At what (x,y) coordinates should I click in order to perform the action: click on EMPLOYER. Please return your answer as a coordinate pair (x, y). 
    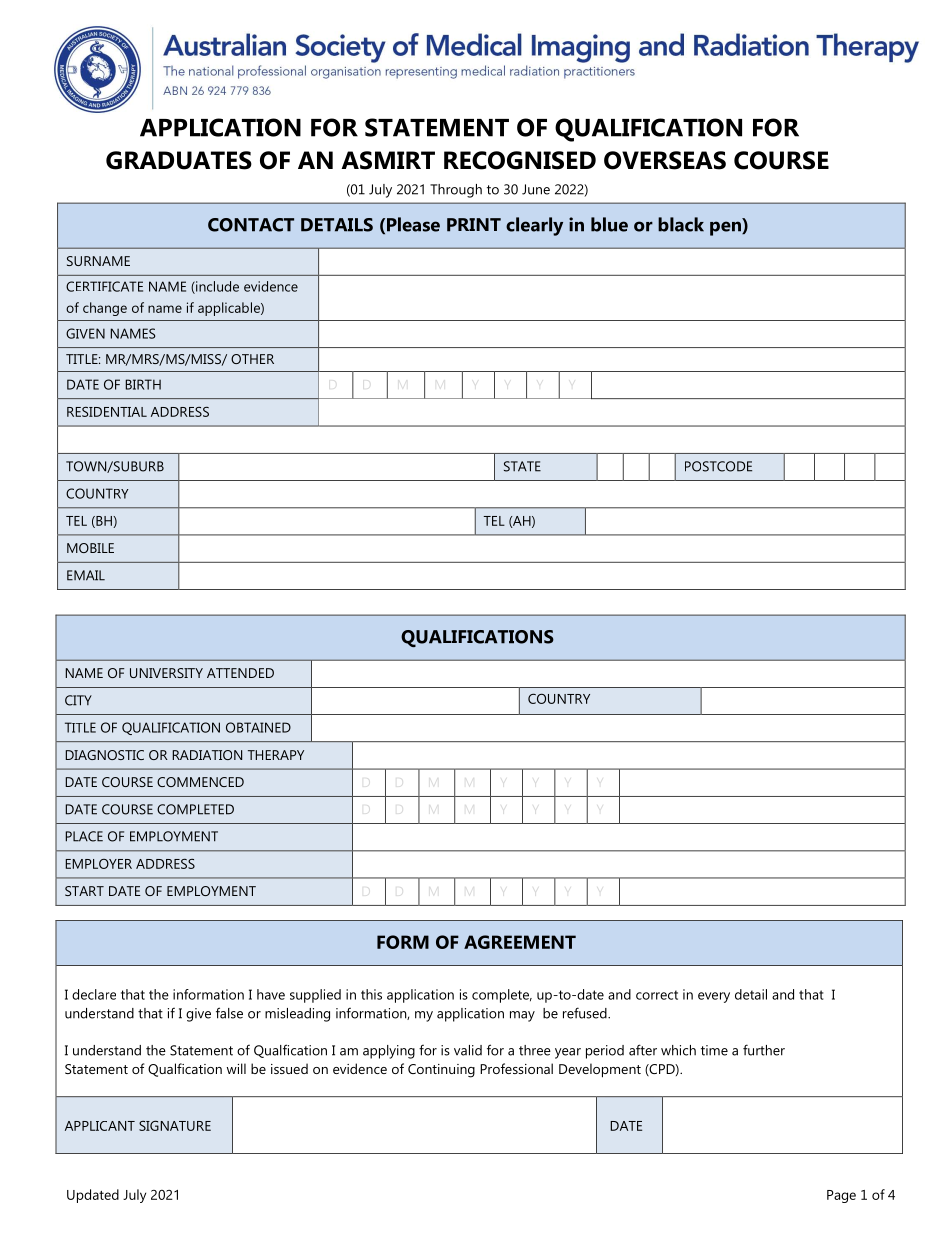
    Looking at the image, I should click on (98, 864).
